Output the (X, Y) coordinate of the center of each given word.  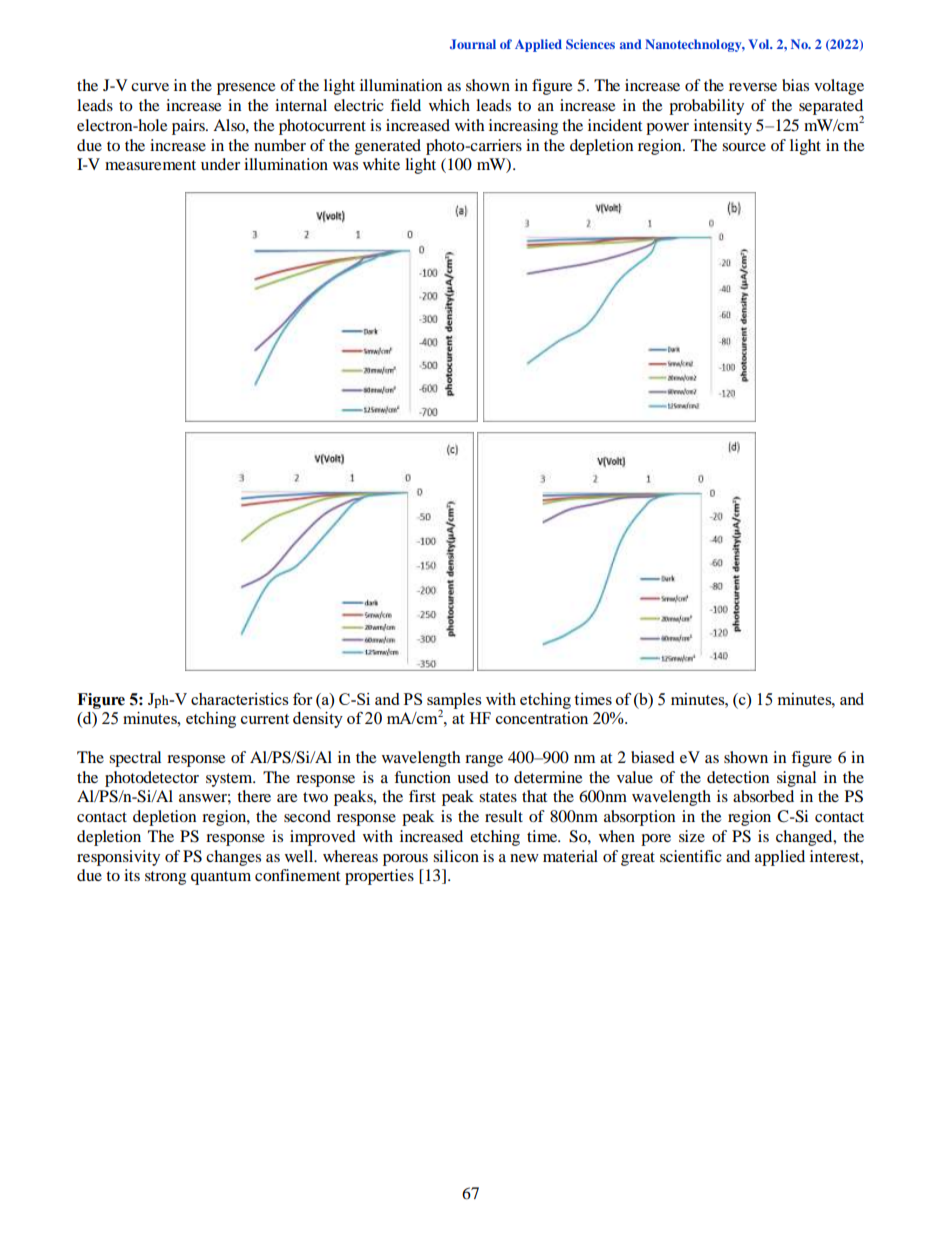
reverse (753, 87)
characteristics (240, 699)
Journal (473, 44)
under (220, 164)
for (302, 699)
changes (233, 858)
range (484, 761)
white (381, 164)
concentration (542, 718)
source (744, 147)
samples (454, 702)
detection (738, 777)
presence (246, 89)
